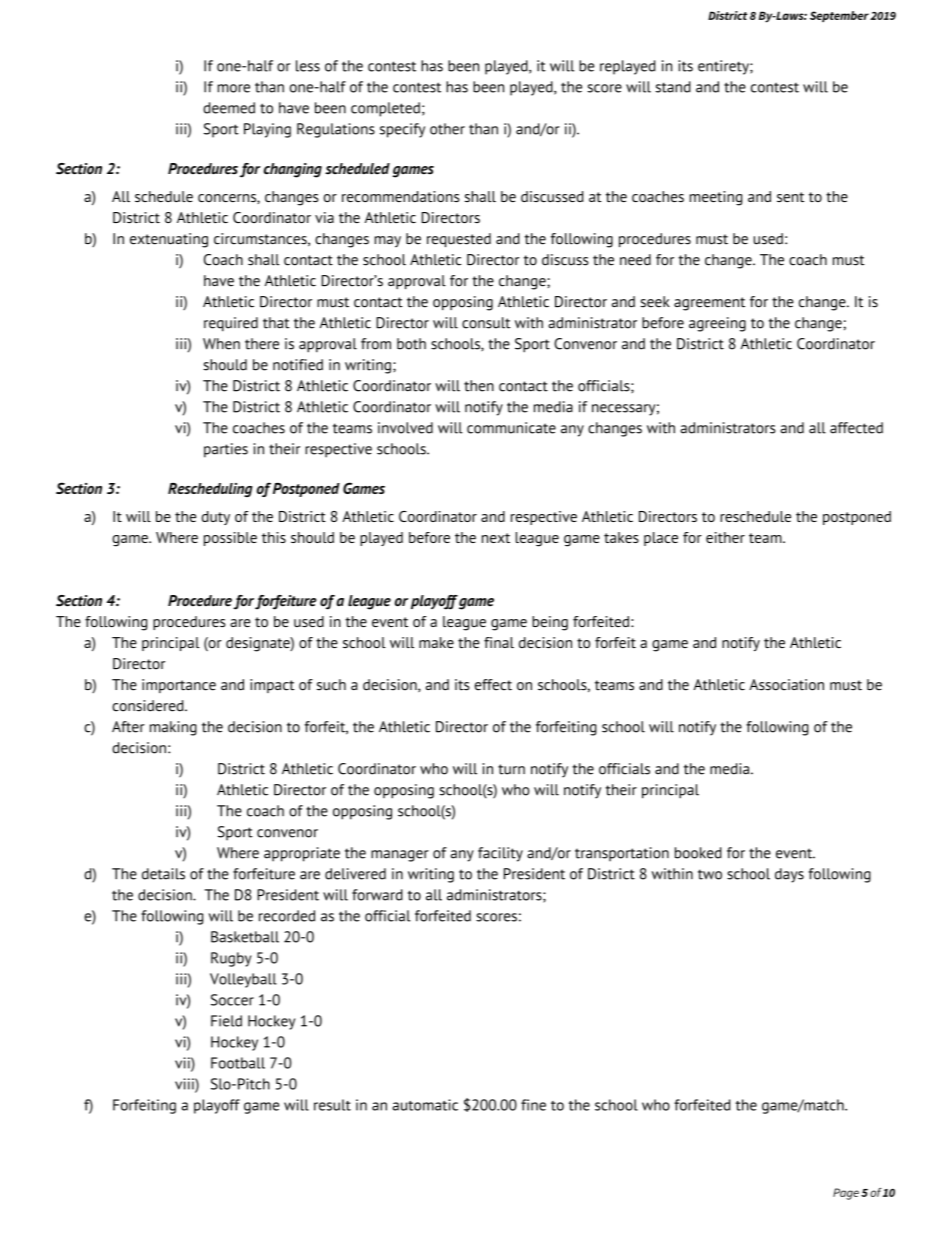  I want to click on September, so click(839, 16).
